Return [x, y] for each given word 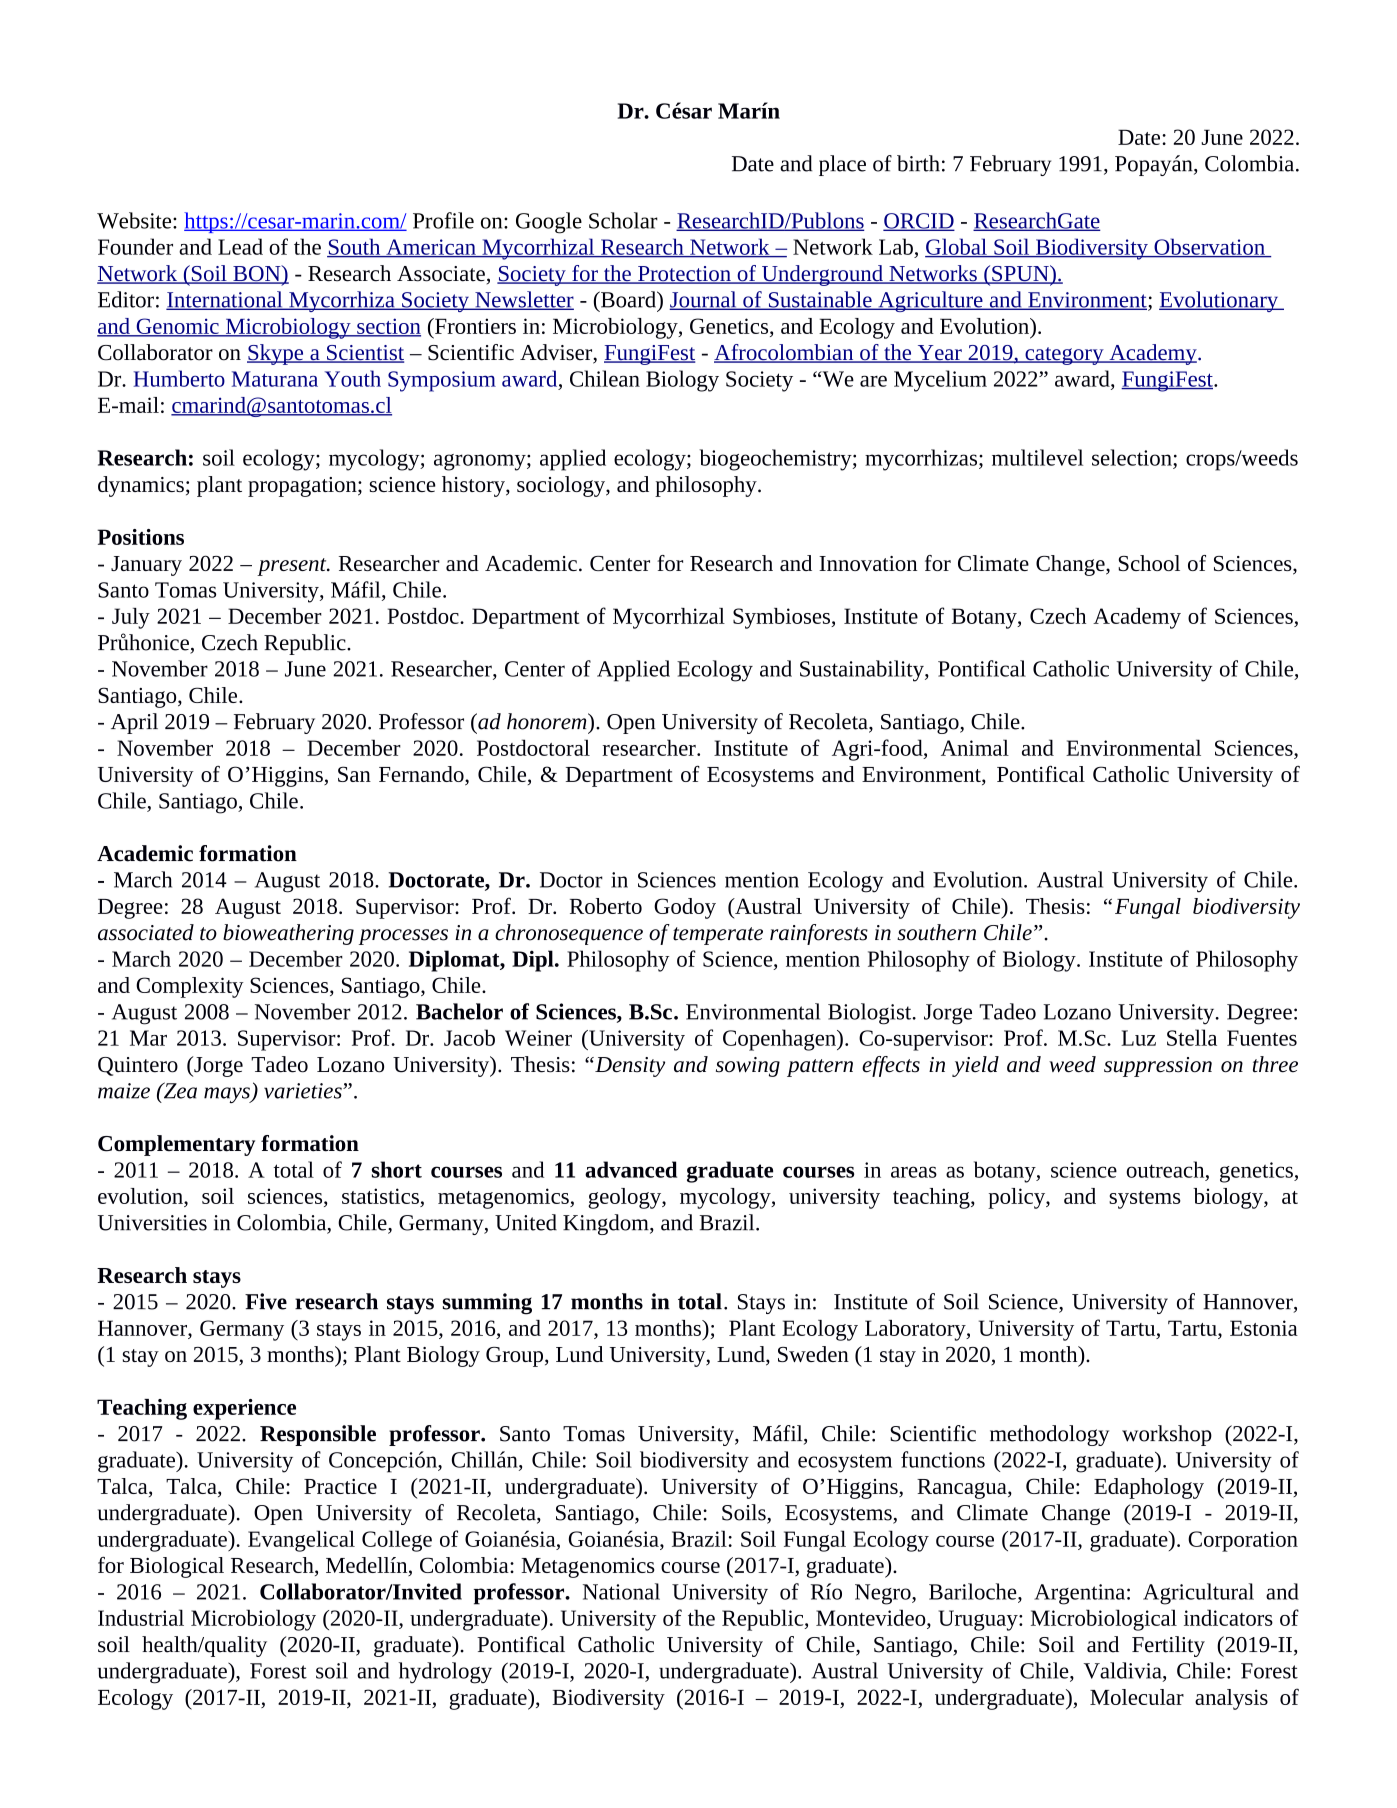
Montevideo [872, 1617]
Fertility [1168, 1646]
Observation [1209, 247]
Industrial [141, 1617]
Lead [240, 246]
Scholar [623, 220]
